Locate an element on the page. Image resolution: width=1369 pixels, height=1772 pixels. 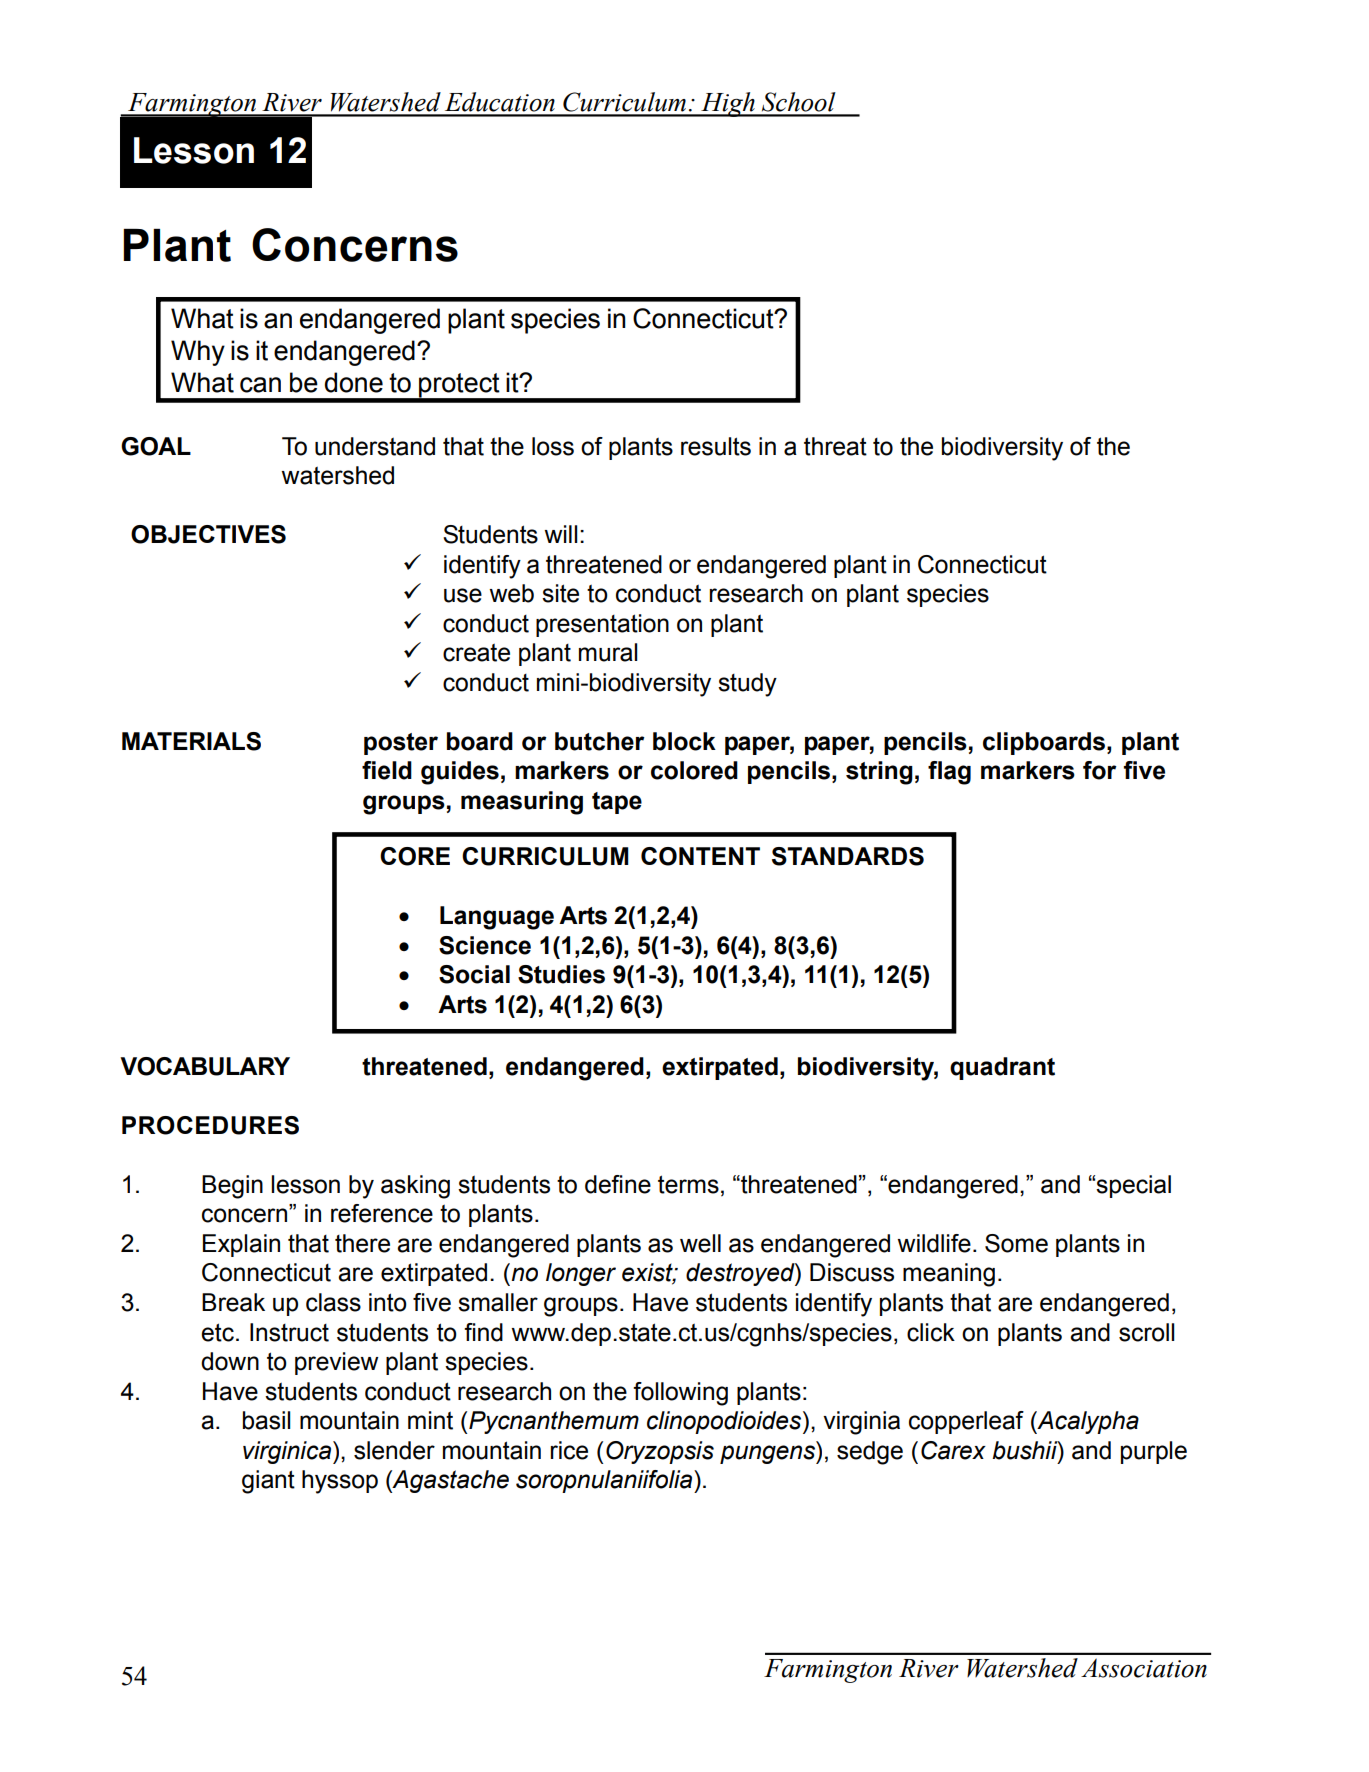
OBJECTIVES is located at coordinates (208, 534).
